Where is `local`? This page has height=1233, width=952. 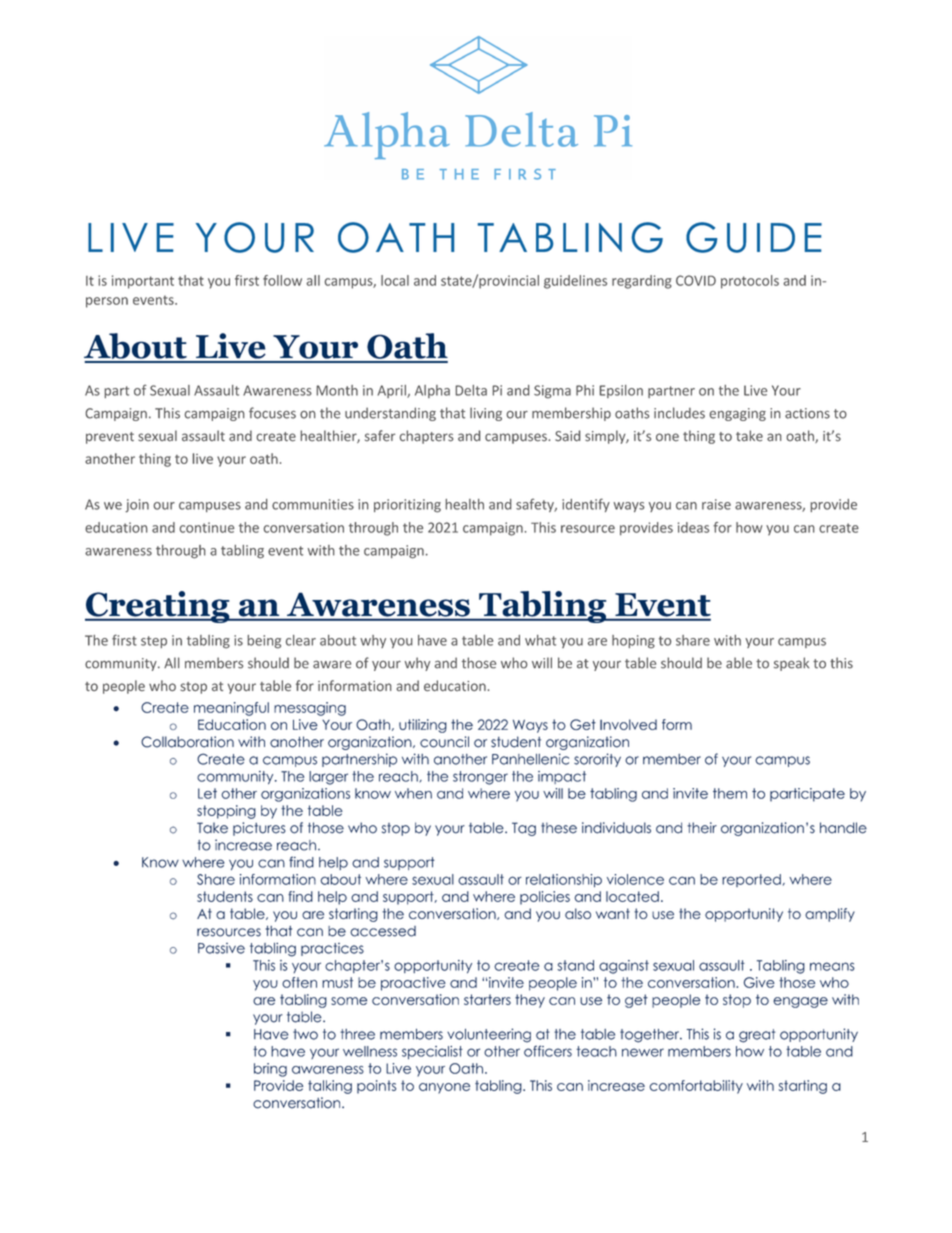 local is located at coordinates (395, 280).
